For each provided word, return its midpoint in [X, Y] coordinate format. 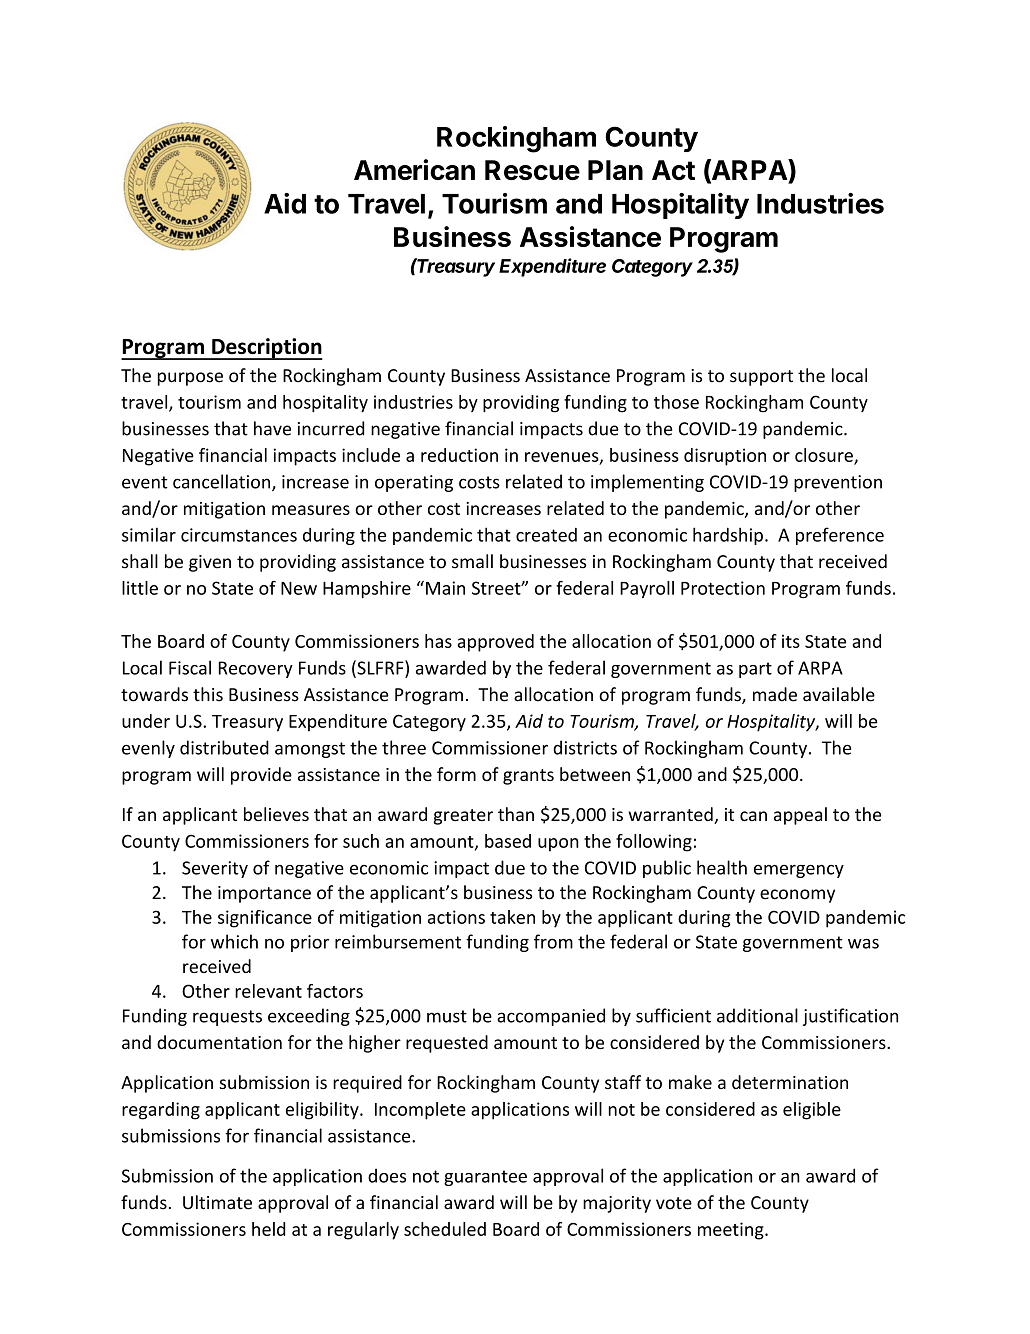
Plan [615, 170]
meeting [732, 1231]
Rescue [532, 170]
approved [495, 643]
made [775, 694]
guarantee [485, 1178]
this [208, 694]
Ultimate [217, 1202]
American [414, 169]
